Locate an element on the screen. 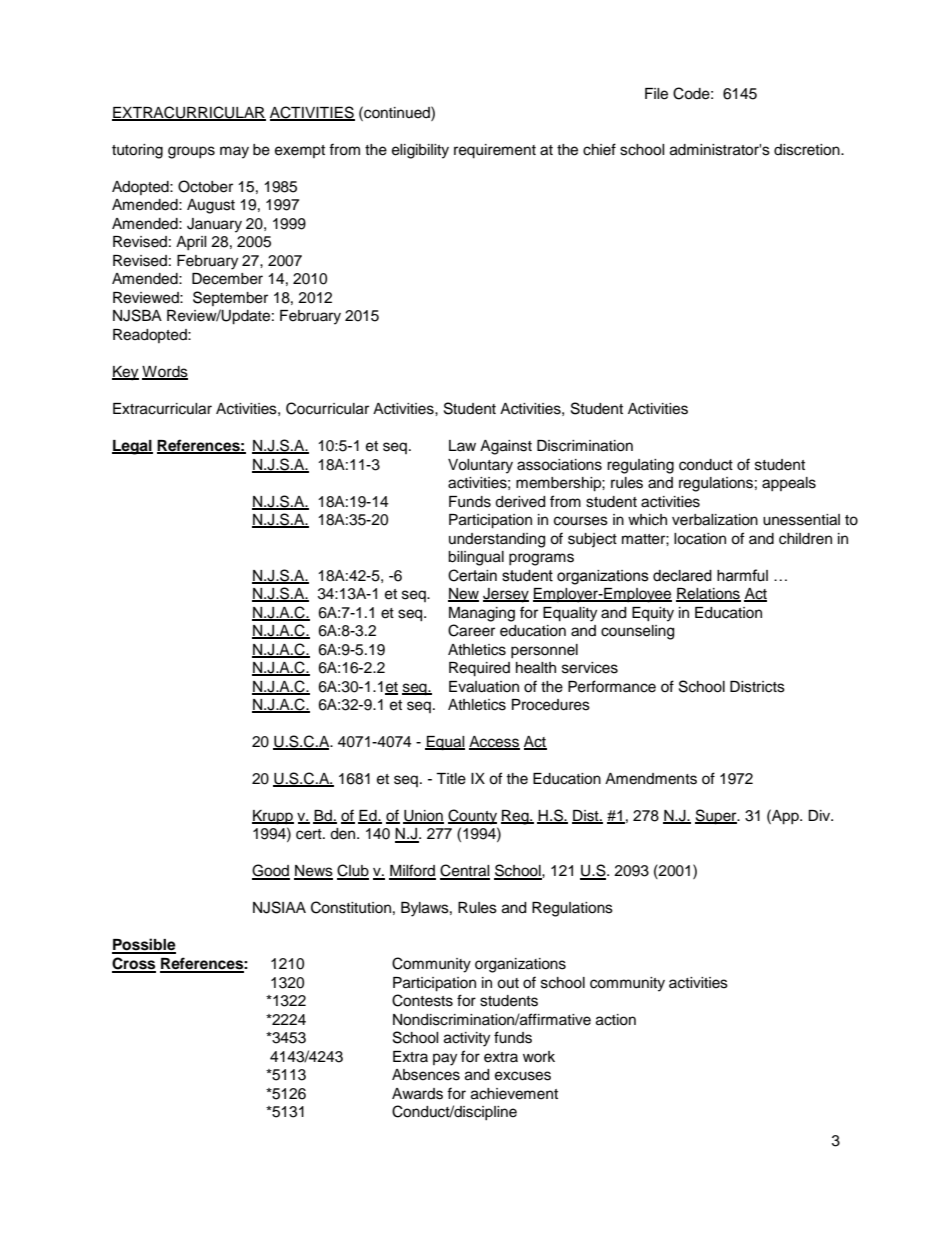 The image size is (952, 1233). harmful is located at coordinates (742, 575).
